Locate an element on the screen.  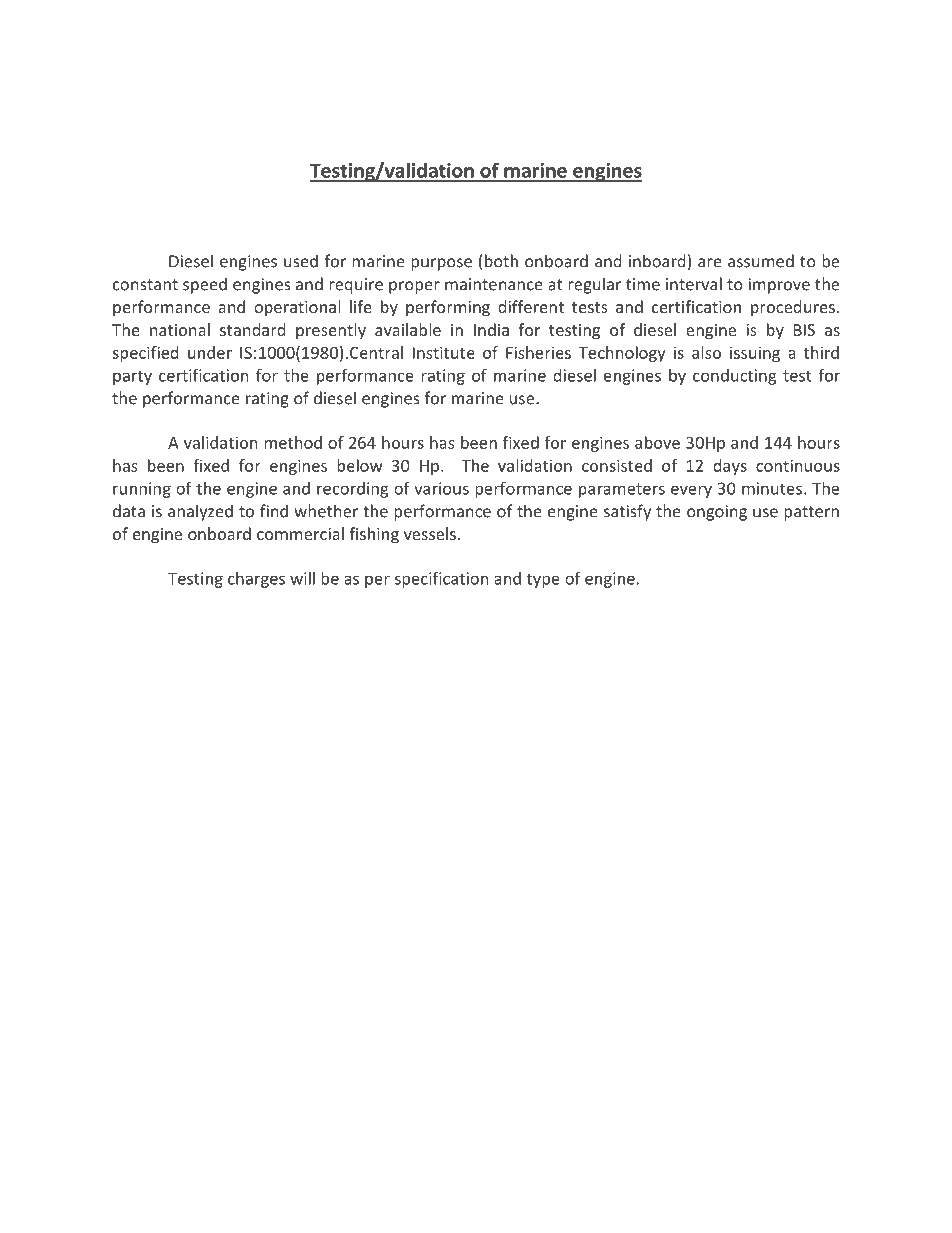
various is located at coordinates (441, 488).
